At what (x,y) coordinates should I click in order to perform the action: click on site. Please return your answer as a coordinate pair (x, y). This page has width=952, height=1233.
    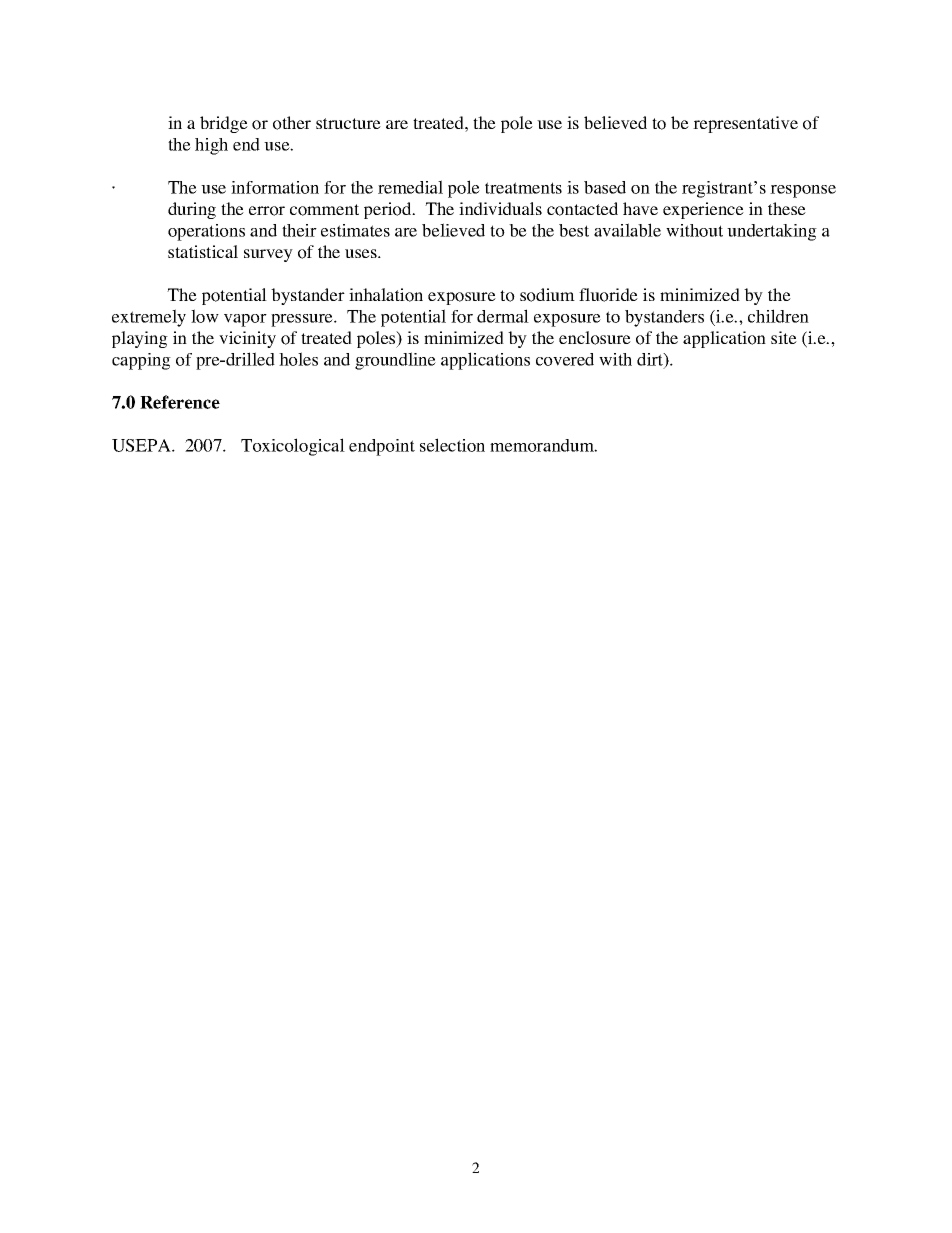
    Looking at the image, I should click on (784, 337).
